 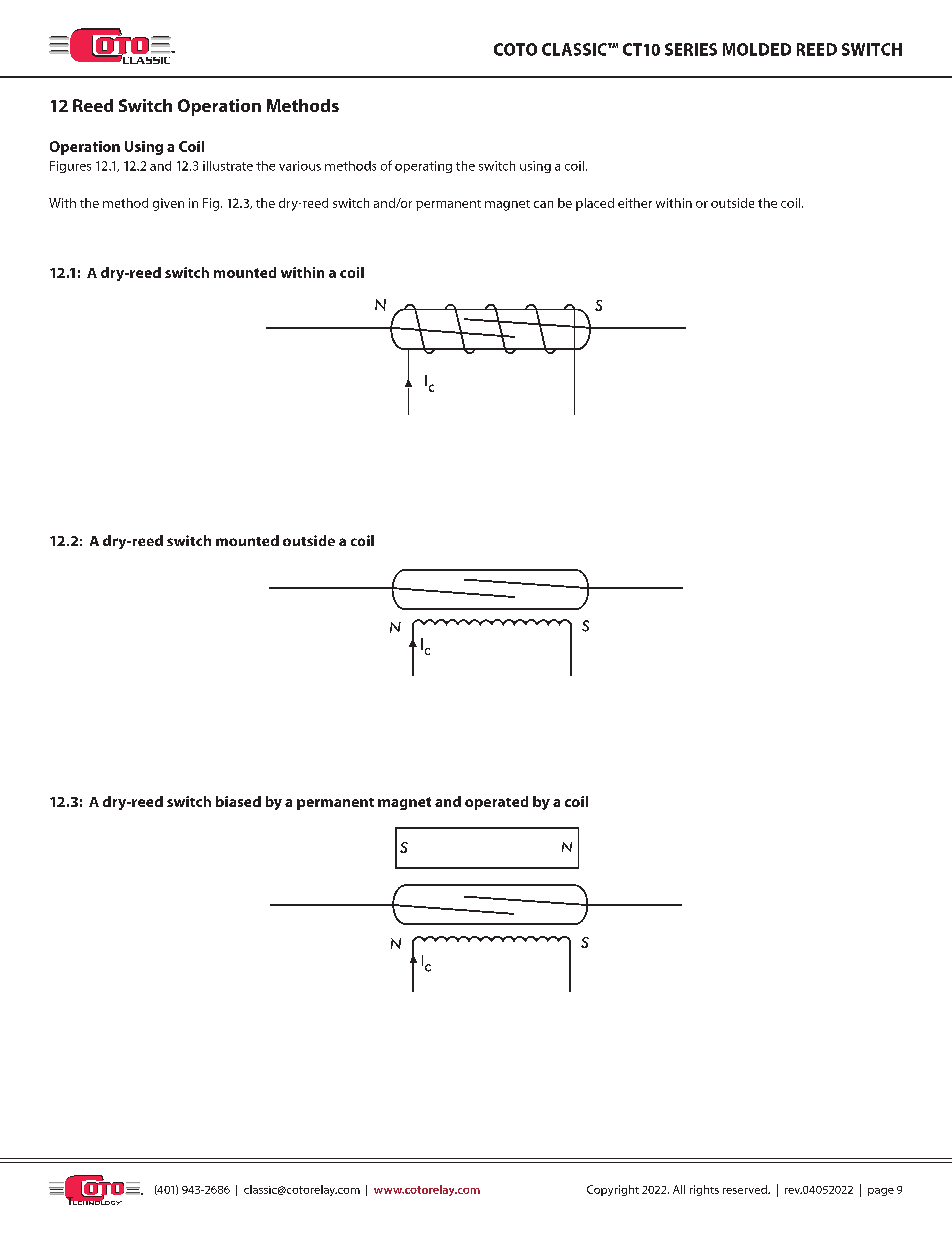 I want to click on Copyright, so click(x=613, y=1190).
